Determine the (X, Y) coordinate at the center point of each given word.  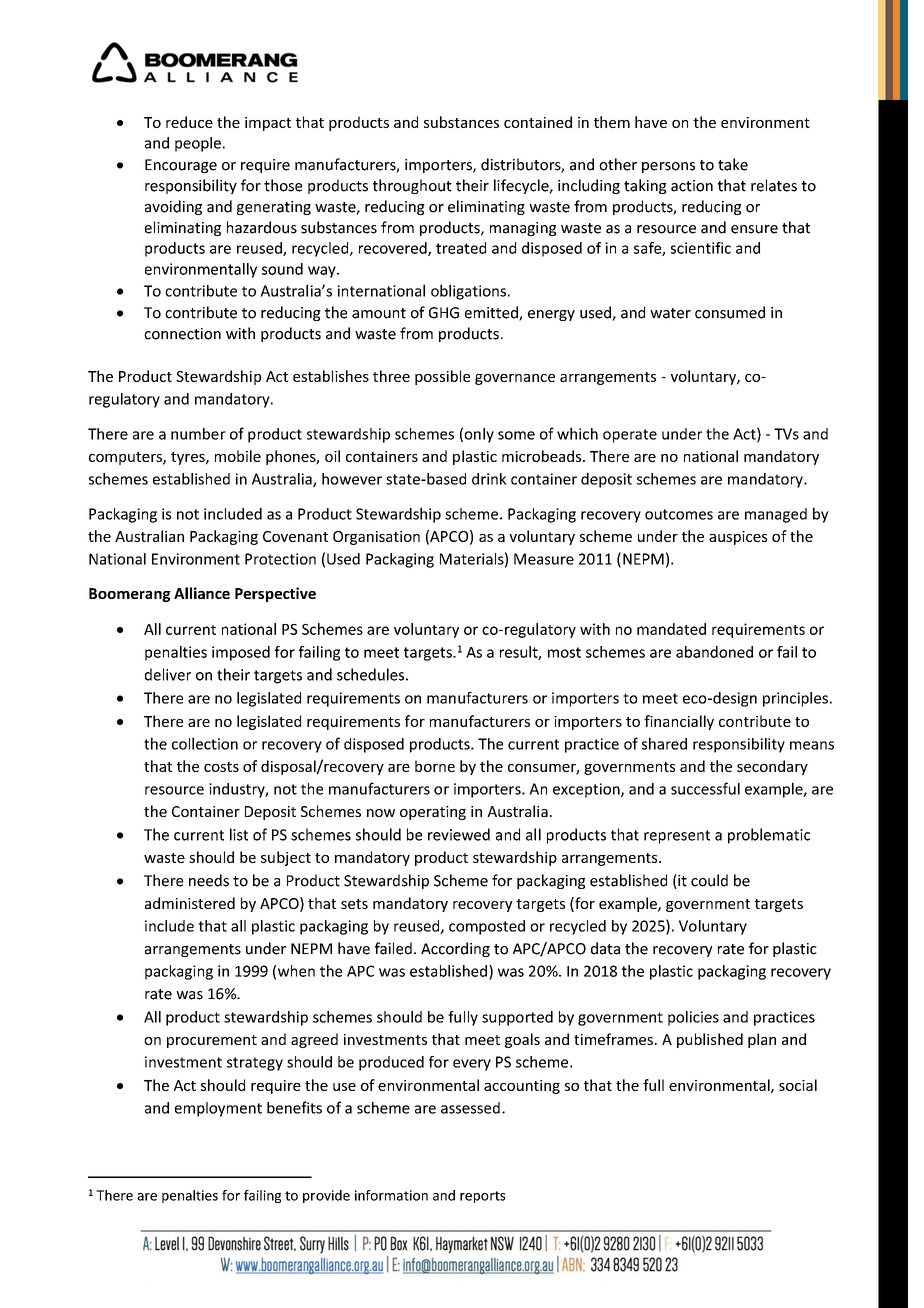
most (564, 652)
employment (218, 1109)
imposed (241, 653)
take (733, 164)
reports (482, 1197)
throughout (412, 186)
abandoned (714, 652)
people (198, 144)
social (798, 1085)
